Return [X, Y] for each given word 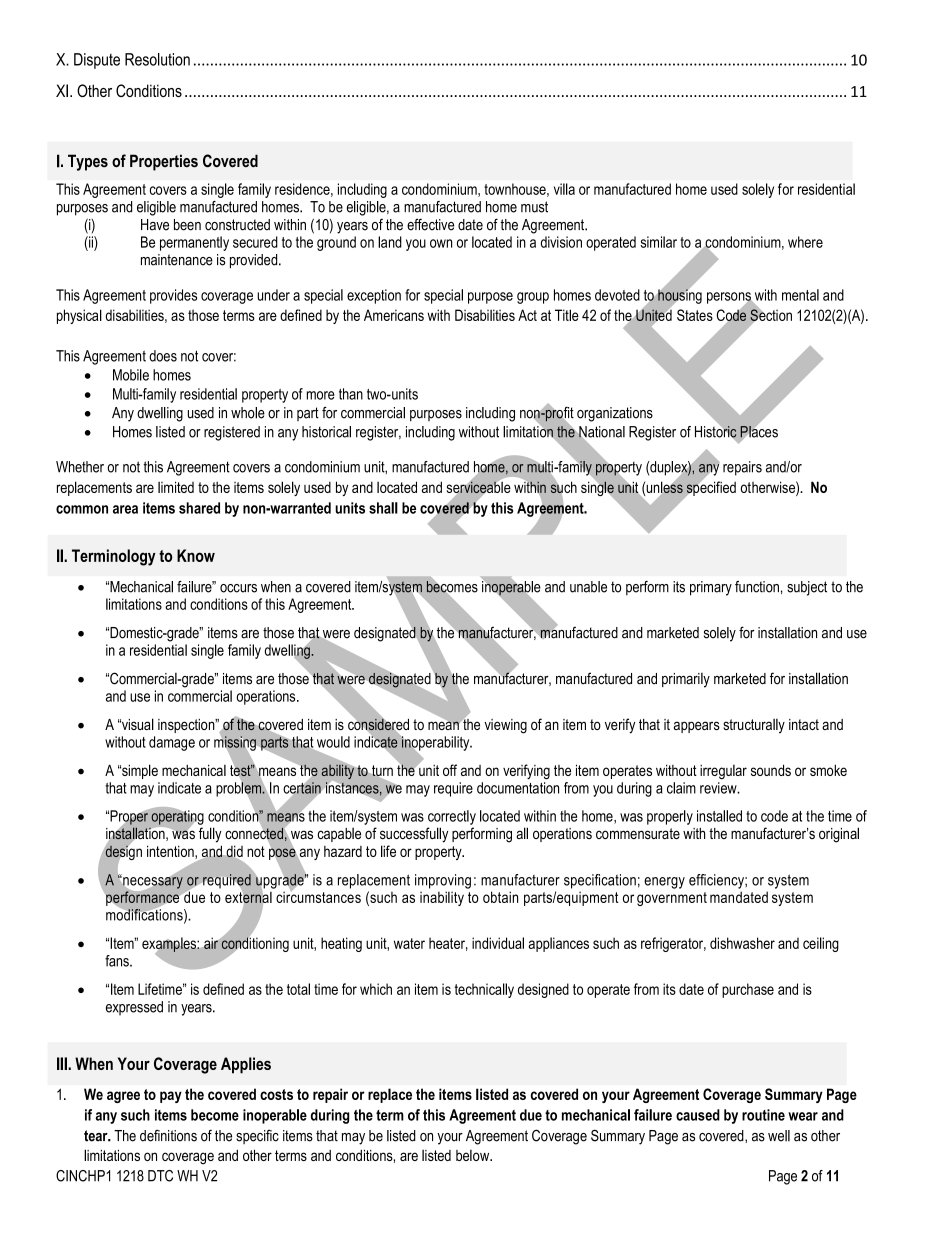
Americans [394, 315]
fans [118, 961]
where [805, 242]
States [695, 315]
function [757, 587]
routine [763, 1115]
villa [564, 189]
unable [588, 587]
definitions [168, 1136]
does [163, 356]
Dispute [97, 61]
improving [443, 881]
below [474, 1155]
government [672, 899]
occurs [238, 588]
